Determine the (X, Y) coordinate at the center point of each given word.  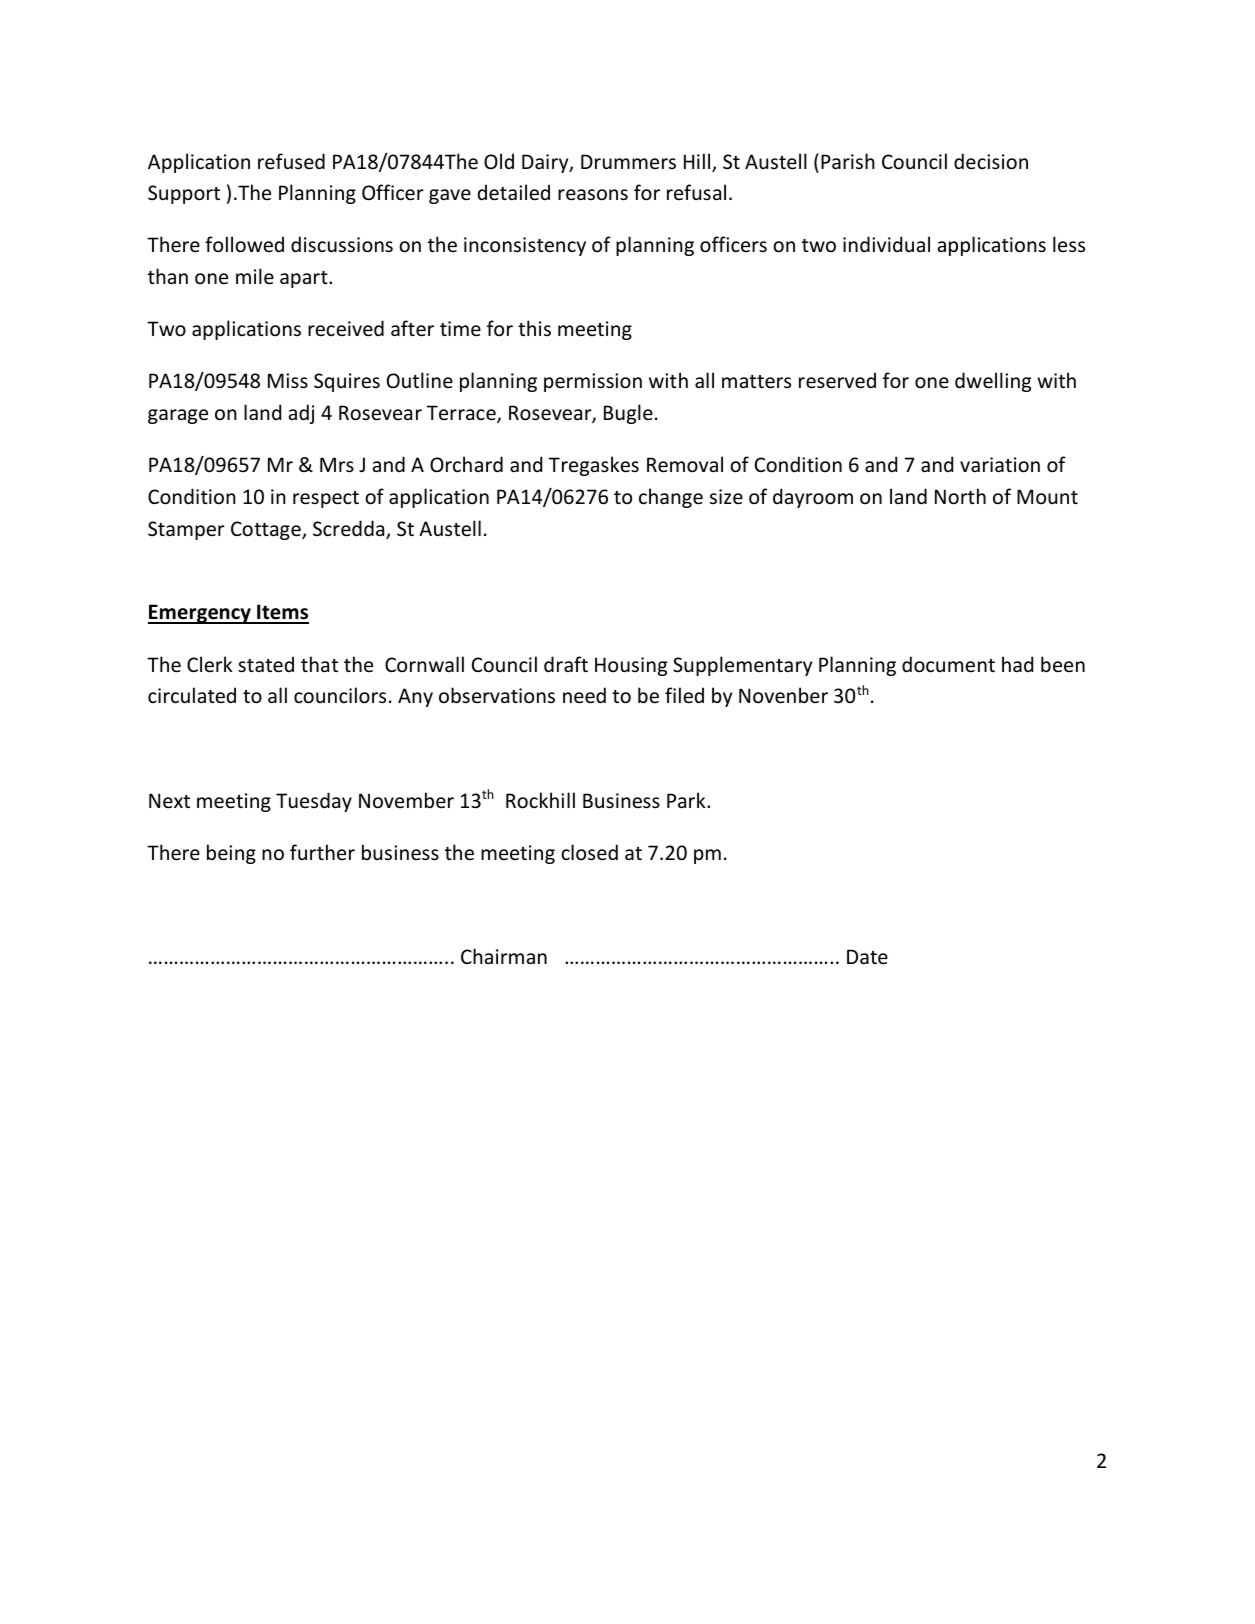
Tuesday (314, 802)
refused (291, 161)
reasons (593, 195)
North (960, 496)
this (534, 328)
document (948, 664)
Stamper (186, 530)
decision (991, 161)
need (584, 695)
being (231, 854)
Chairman (504, 956)
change (671, 498)
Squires (347, 382)
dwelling (993, 382)
